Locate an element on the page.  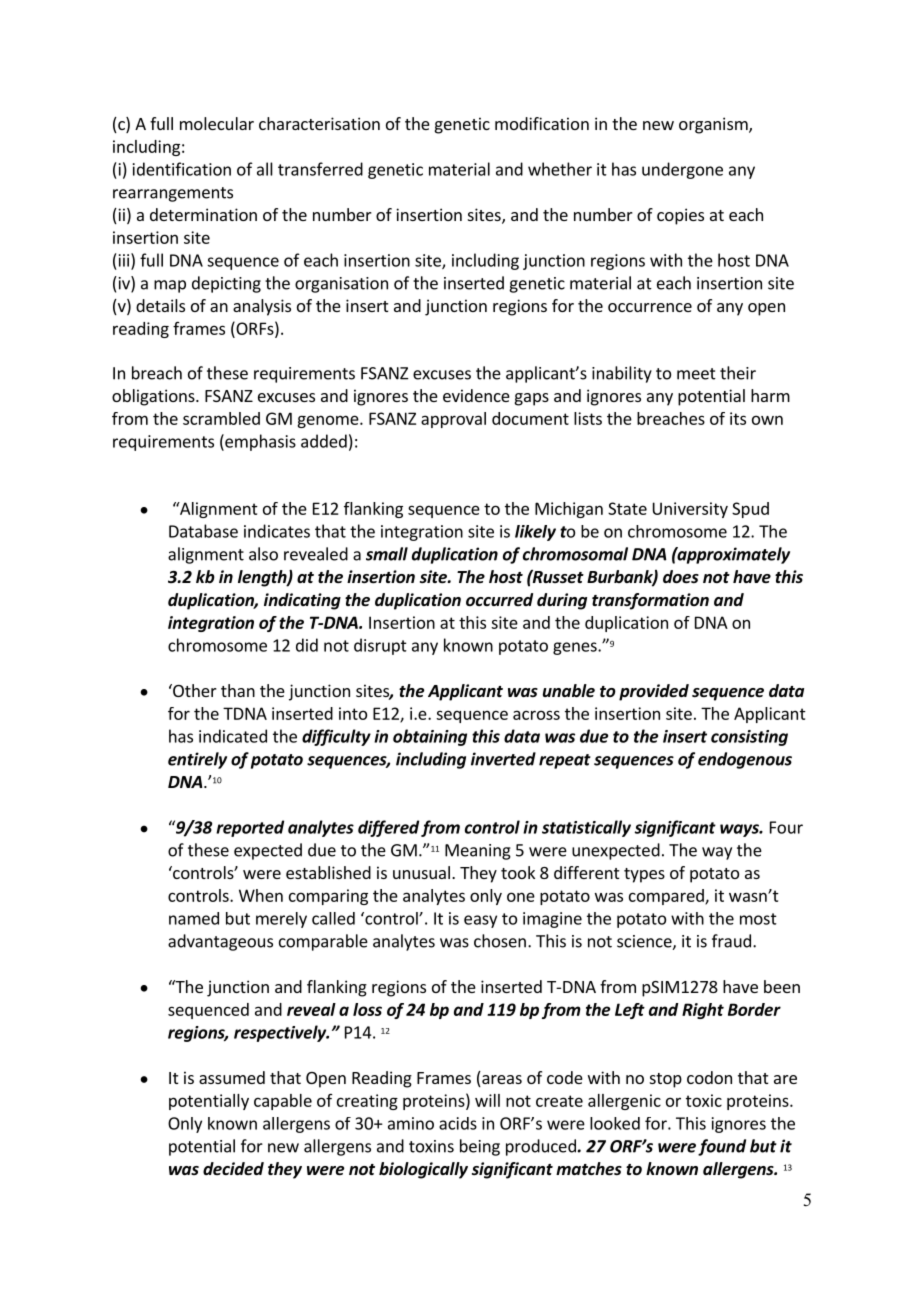
indicates is located at coordinates (277, 531).
